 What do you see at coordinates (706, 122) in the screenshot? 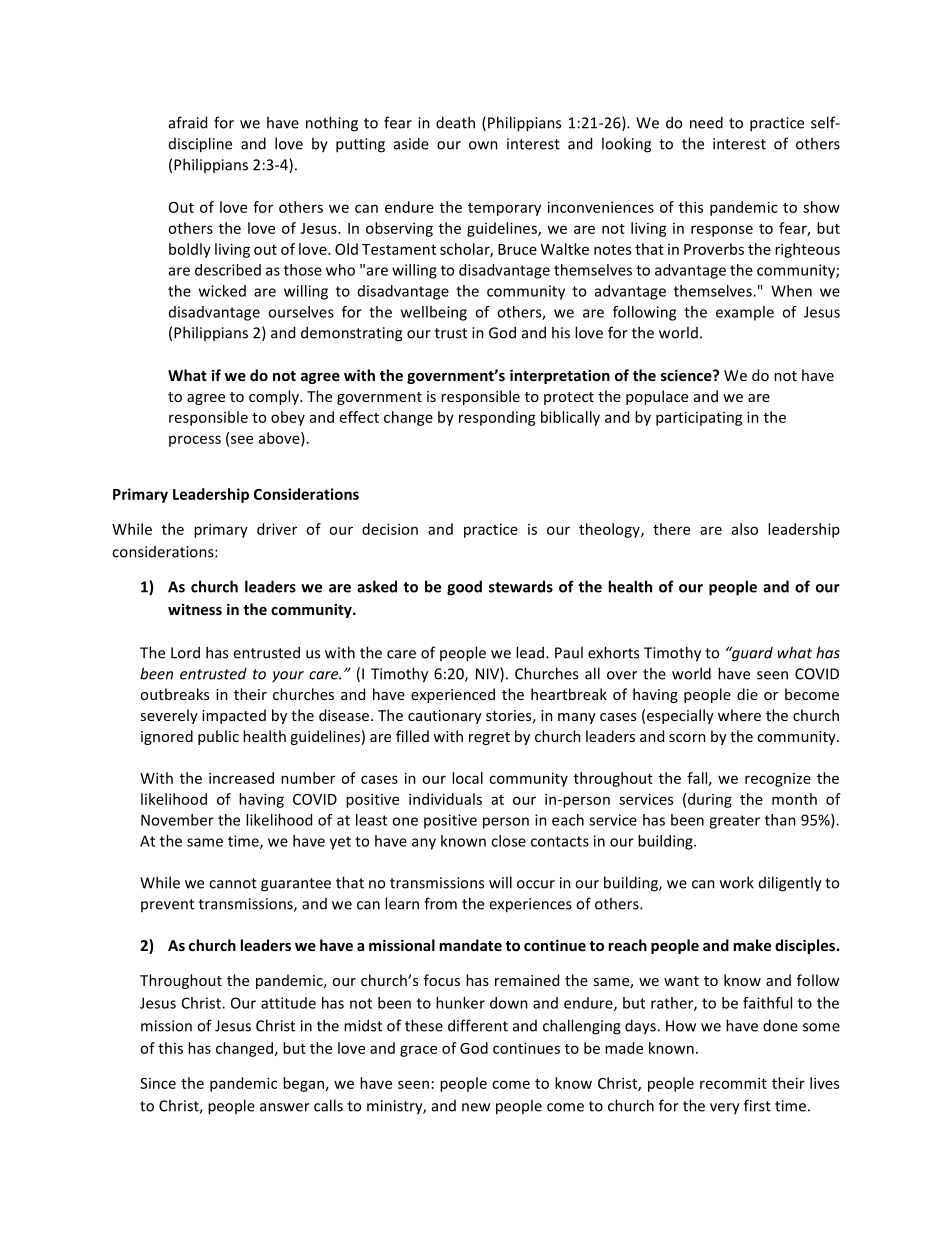
I see `need` at bounding box center [706, 122].
